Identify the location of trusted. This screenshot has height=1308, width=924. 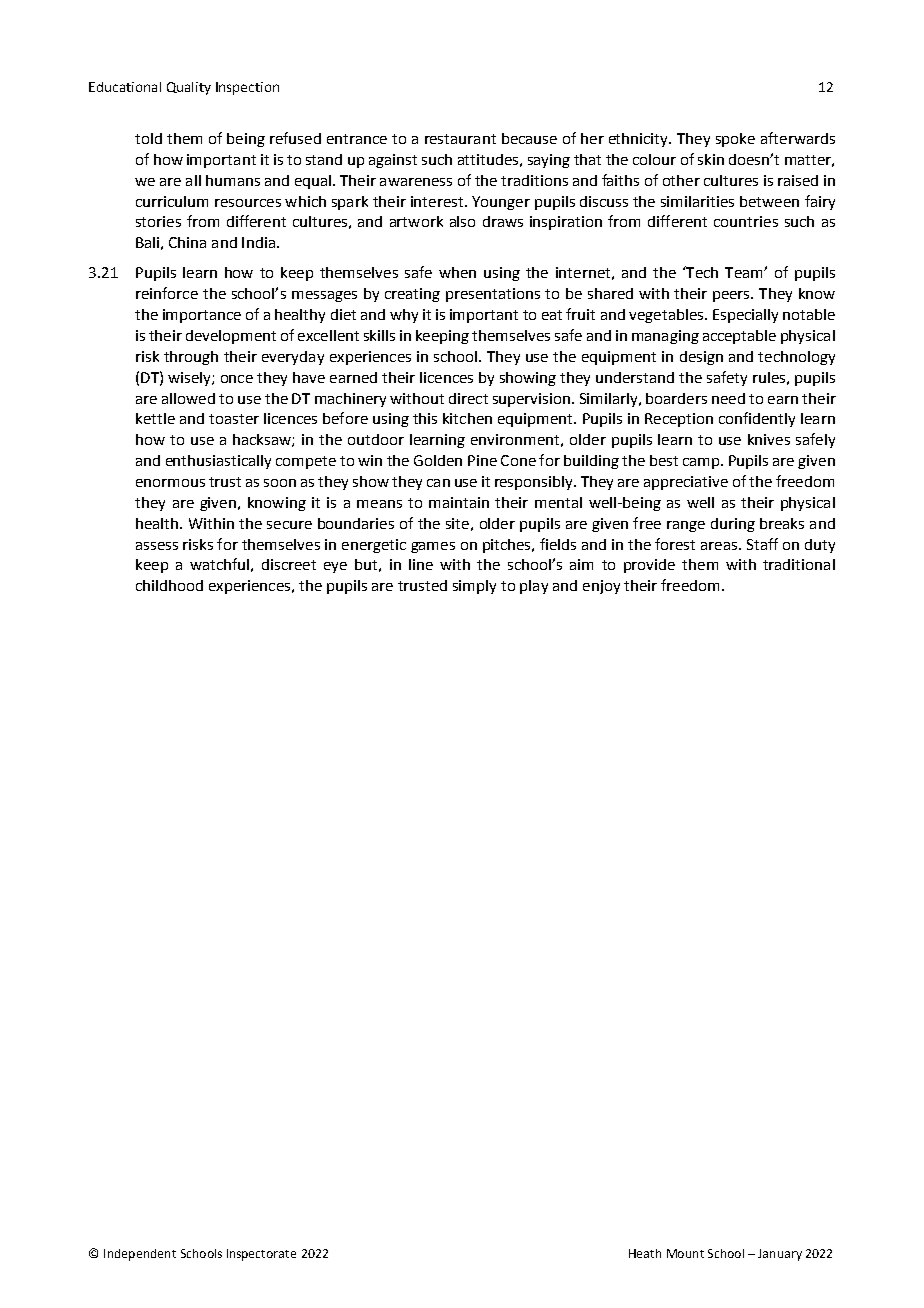
(422, 585).
